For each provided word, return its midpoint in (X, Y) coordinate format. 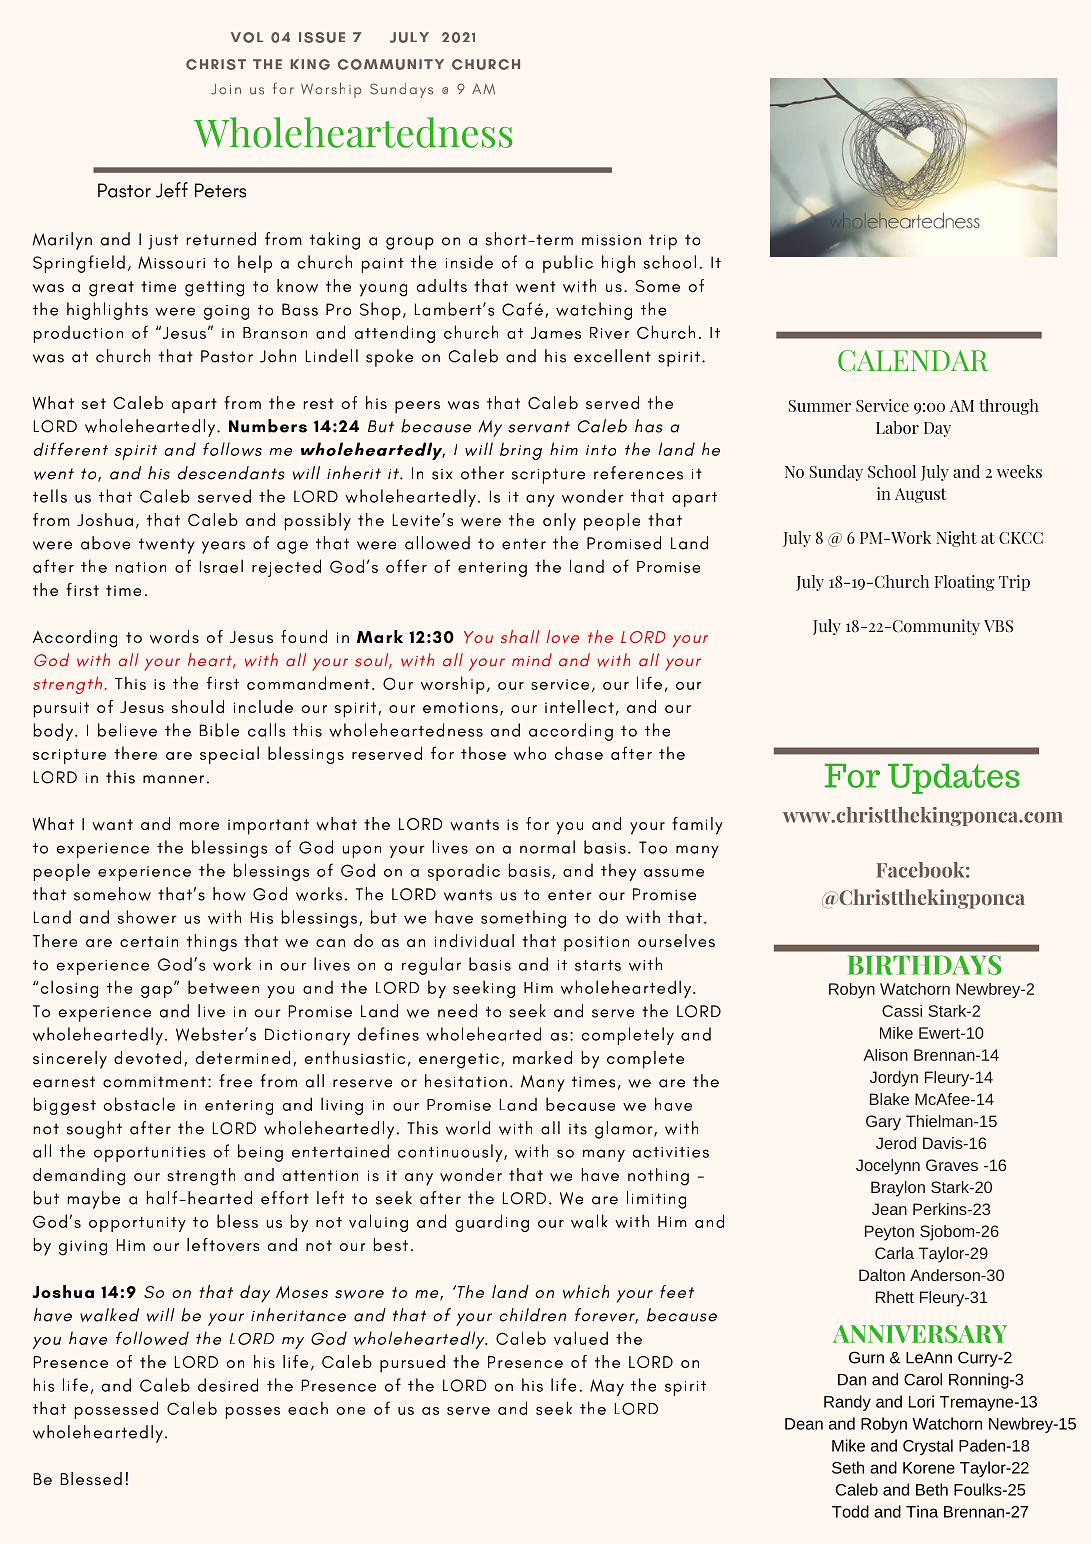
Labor (897, 427)
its (578, 1129)
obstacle (139, 1104)
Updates (954, 779)
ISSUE (322, 37)
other (482, 473)
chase (579, 753)
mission (611, 240)
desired (228, 1385)
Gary (883, 1123)
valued (581, 1338)
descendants (231, 473)
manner (173, 779)
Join (226, 89)
